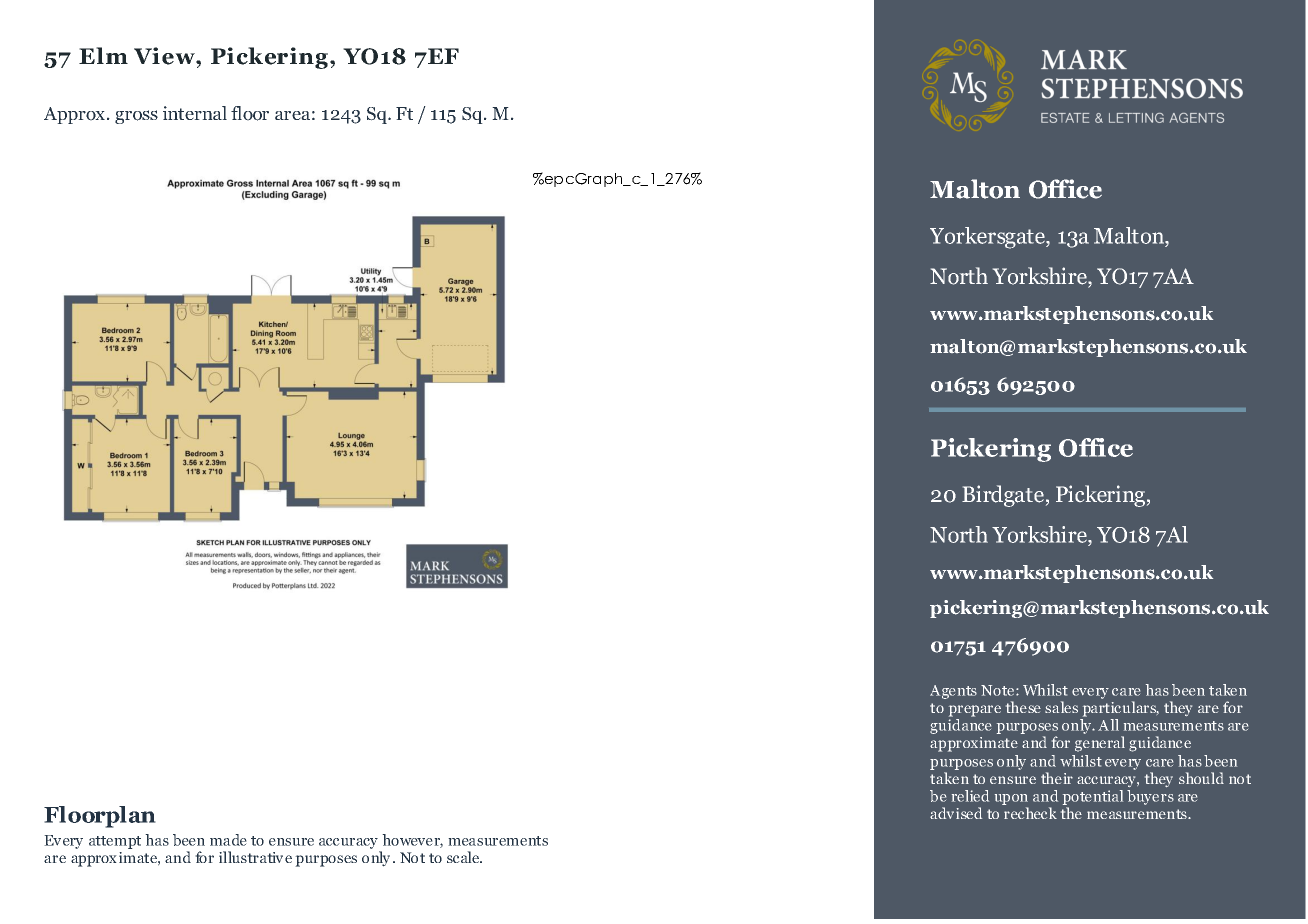 The width and height of the screenshot is (1308, 924). Describe the element at coordinates (1061, 707) in the screenshot. I see `sales` at that location.
